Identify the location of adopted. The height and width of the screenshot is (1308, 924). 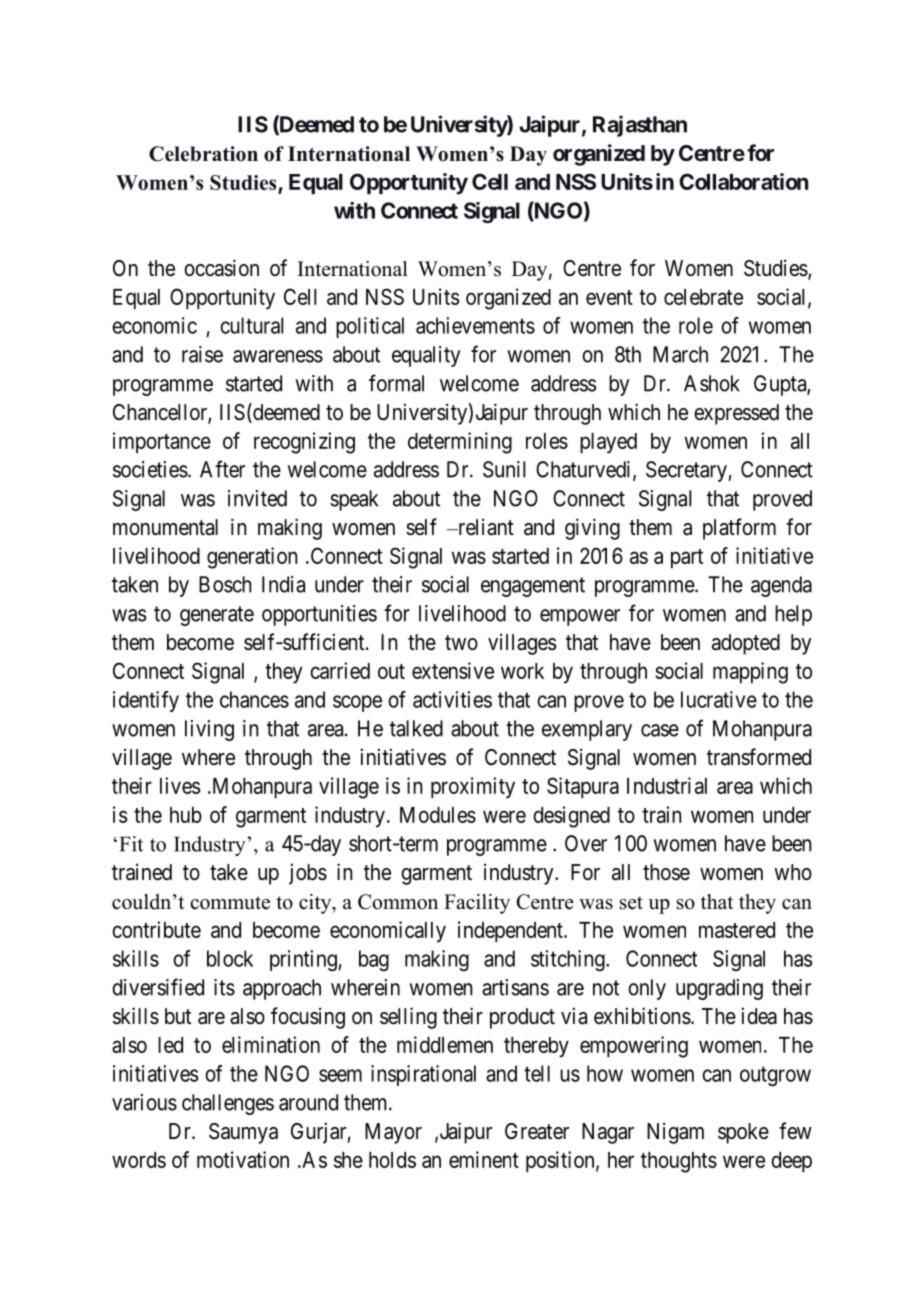
(746, 644).
